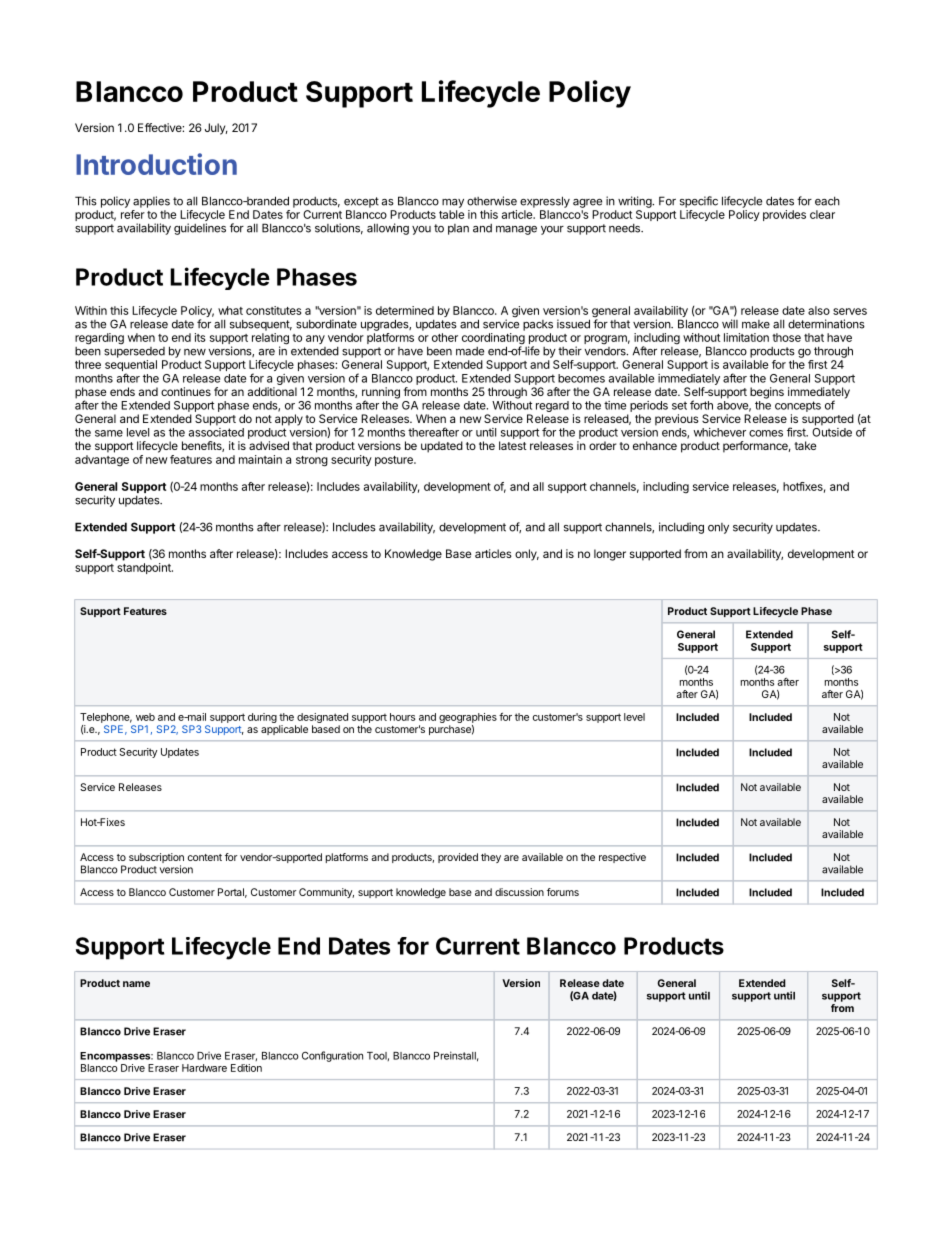 The image size is (952, 1233). What do you see at coordinates (458, 858) in the screenshot?
I see `provided` at bounding box center [458, 858].
